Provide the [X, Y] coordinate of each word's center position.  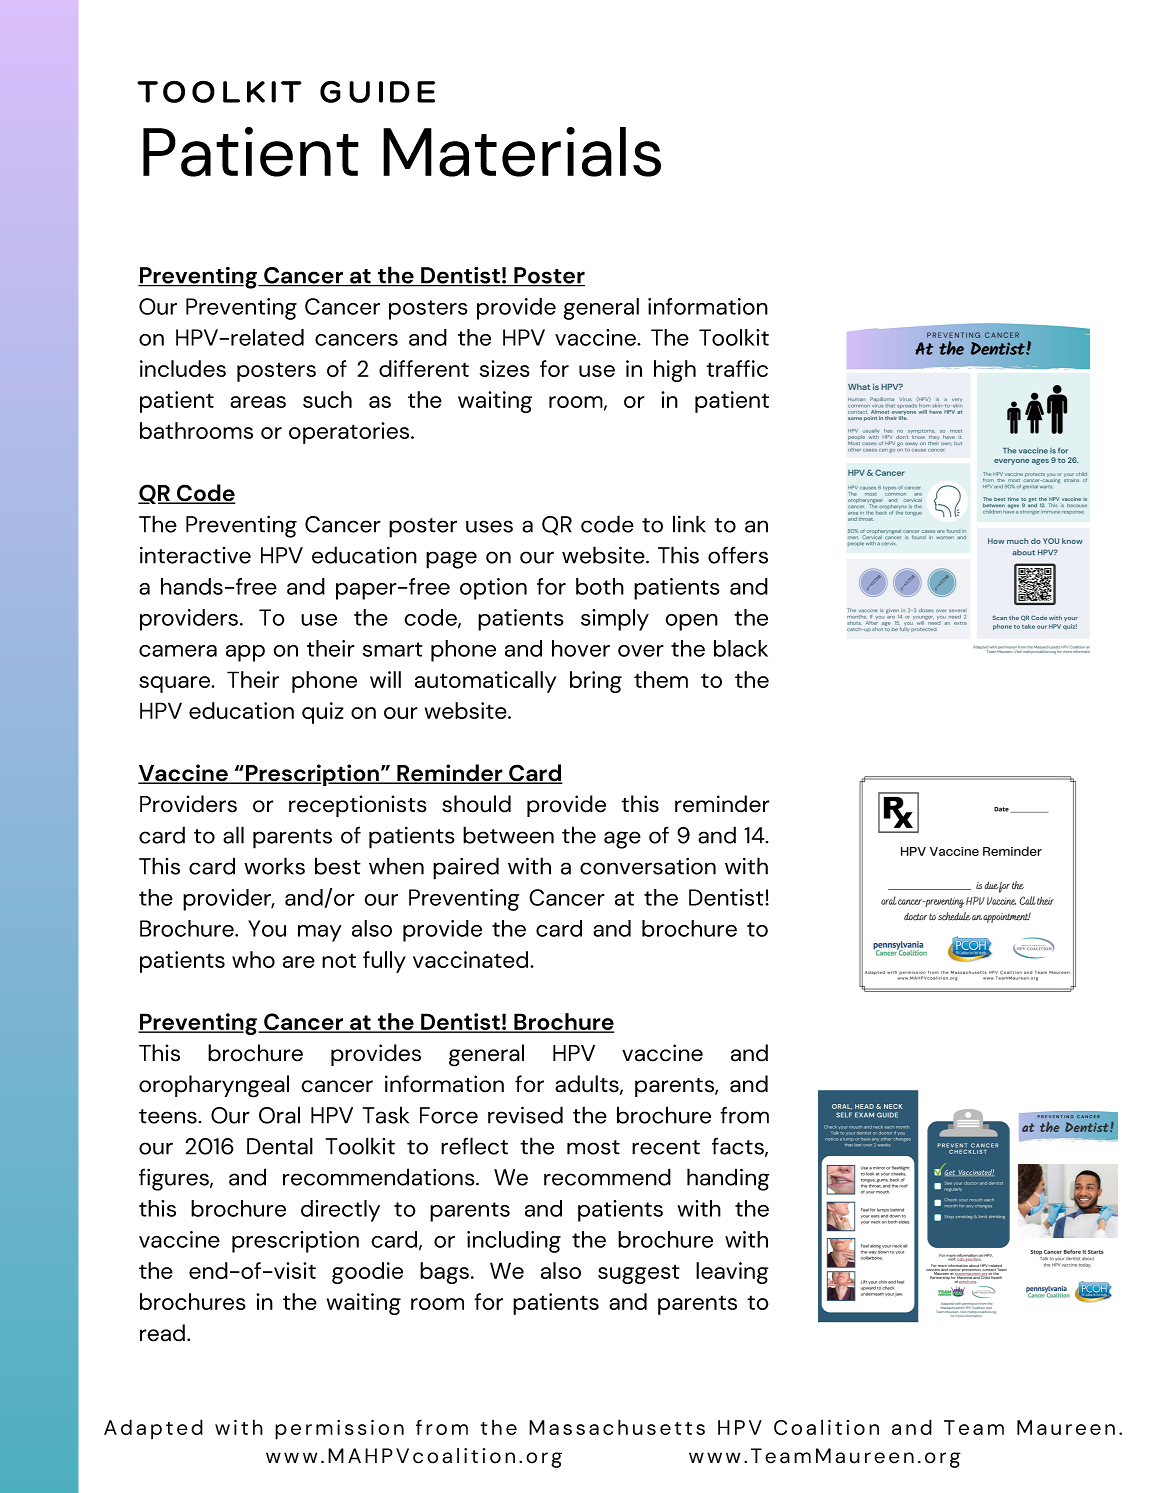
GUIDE [377, 91]
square [176, 684]
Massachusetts [617, 1427]
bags [444, 1273]
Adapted [153, 1429]
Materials [522, 152]
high [675, 371]
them [661, 679]
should [476, 804]
